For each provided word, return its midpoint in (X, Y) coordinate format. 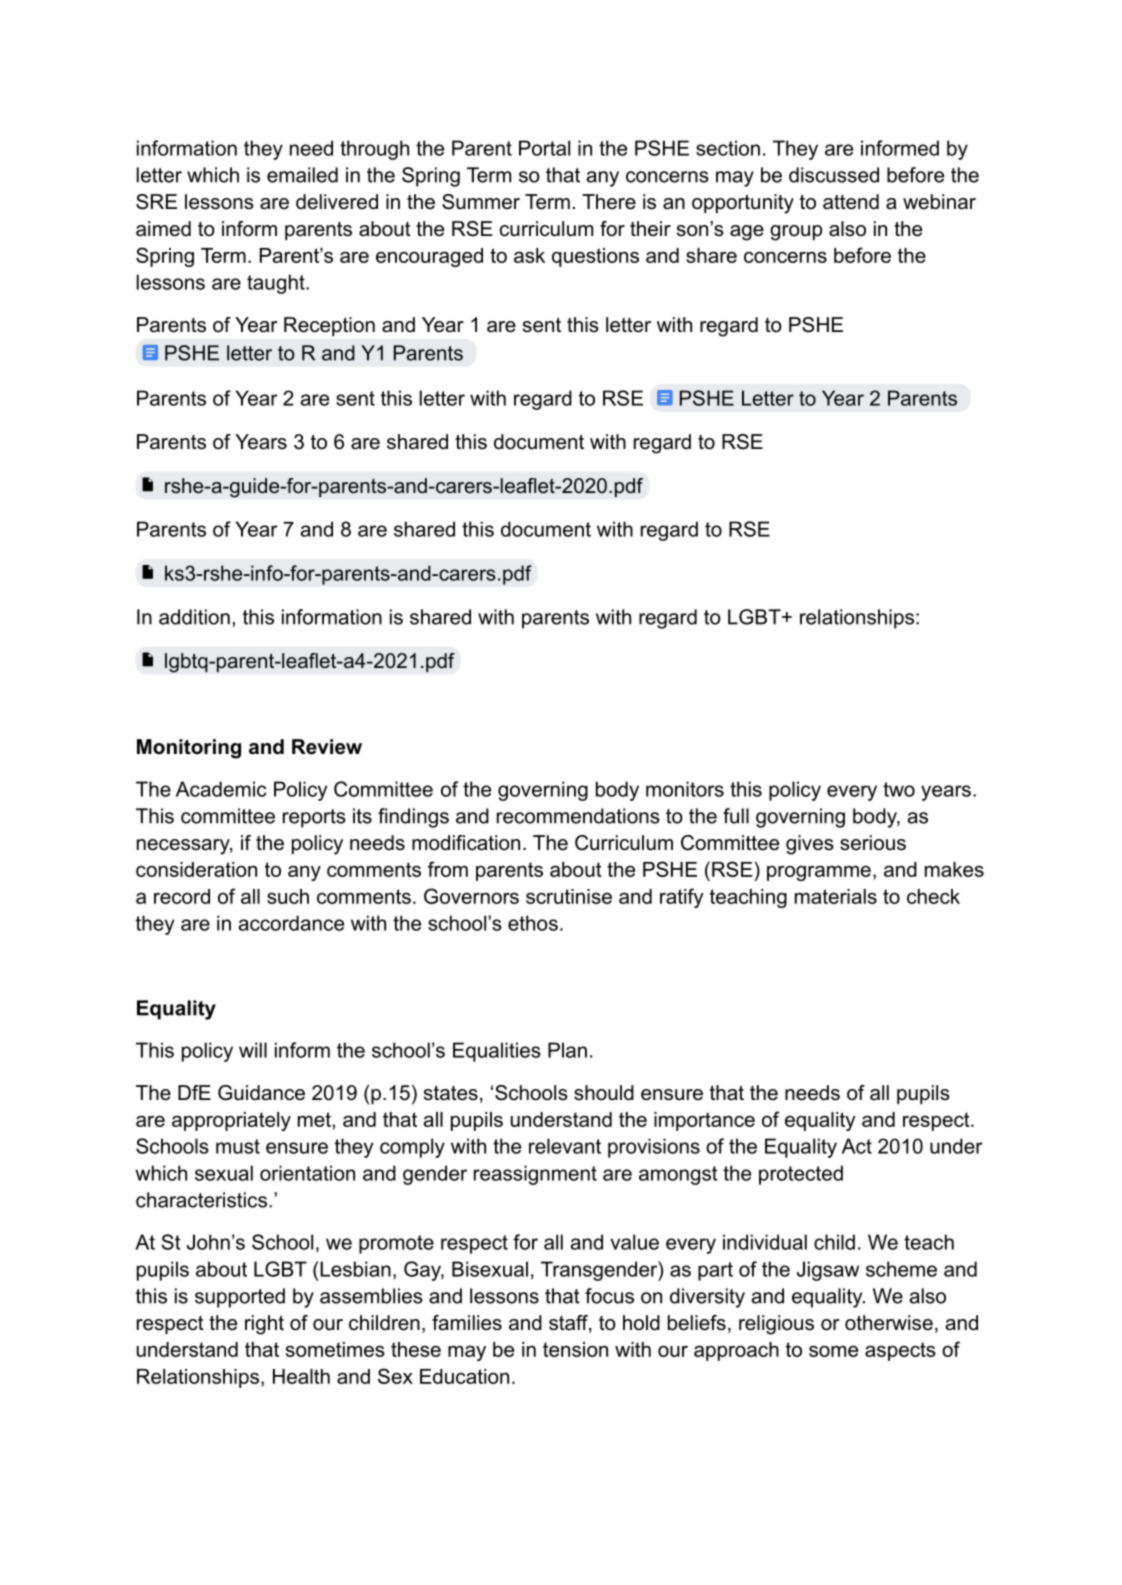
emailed (302, 175)
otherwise (889, 1323)
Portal (544, 148)
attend (851, 202)
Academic (221, 789)
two (899, 789)
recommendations (578, 816)
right (264, 1325)
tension (575, 1349)
